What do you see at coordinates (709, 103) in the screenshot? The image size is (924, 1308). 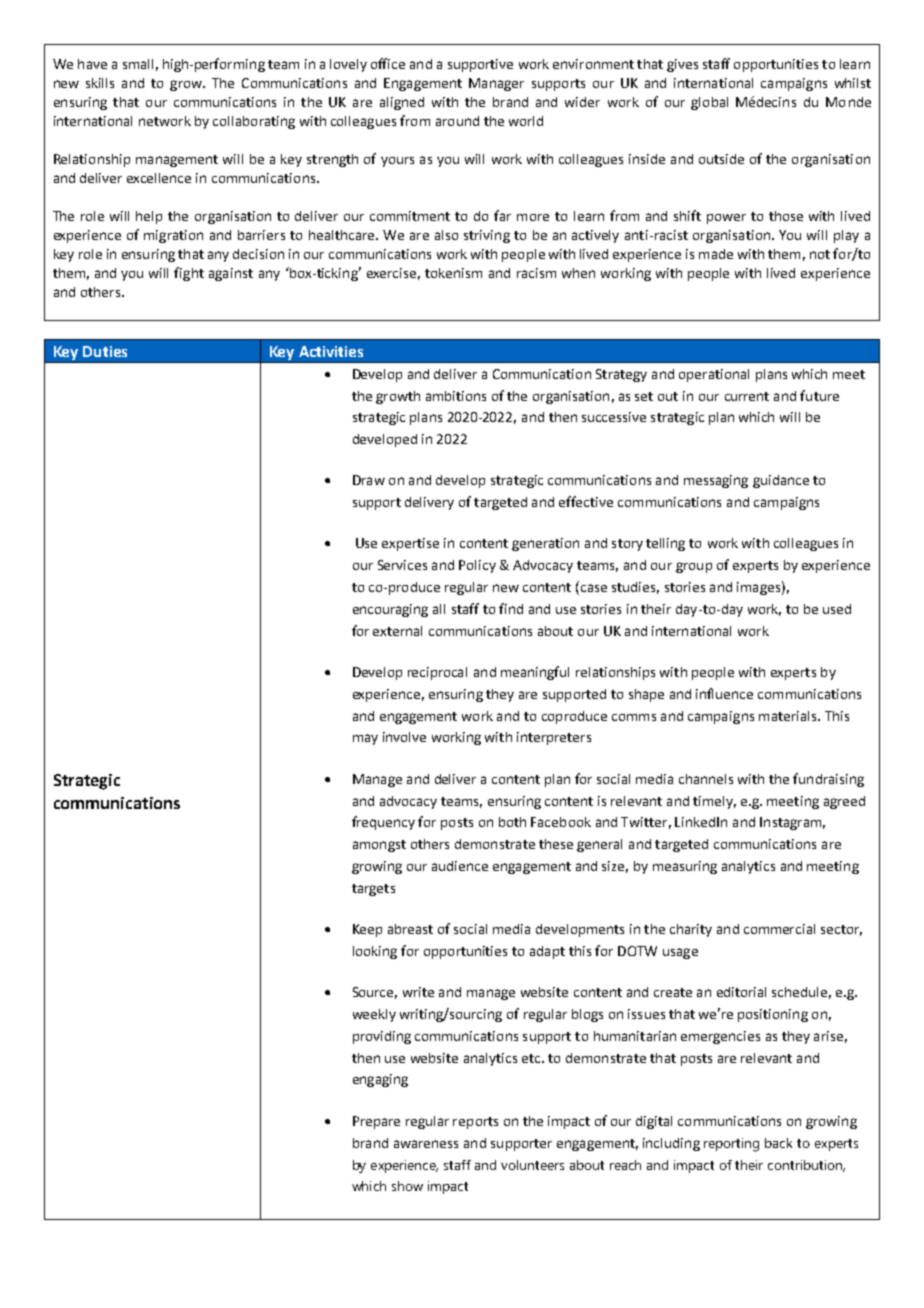 I see `global` at bounding box center [709, 103].
